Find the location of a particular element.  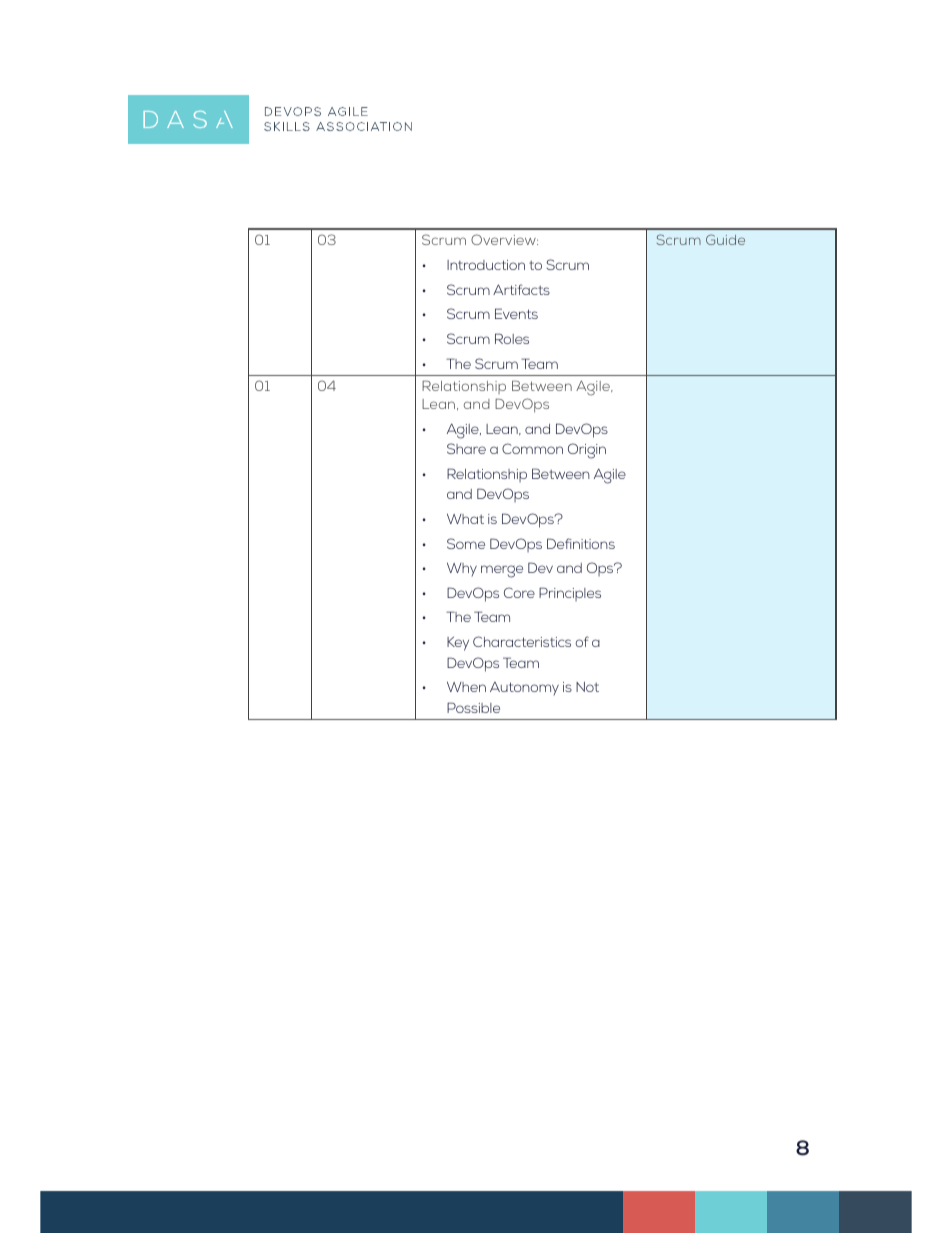

Guide is located at coordinates (725, 239).
